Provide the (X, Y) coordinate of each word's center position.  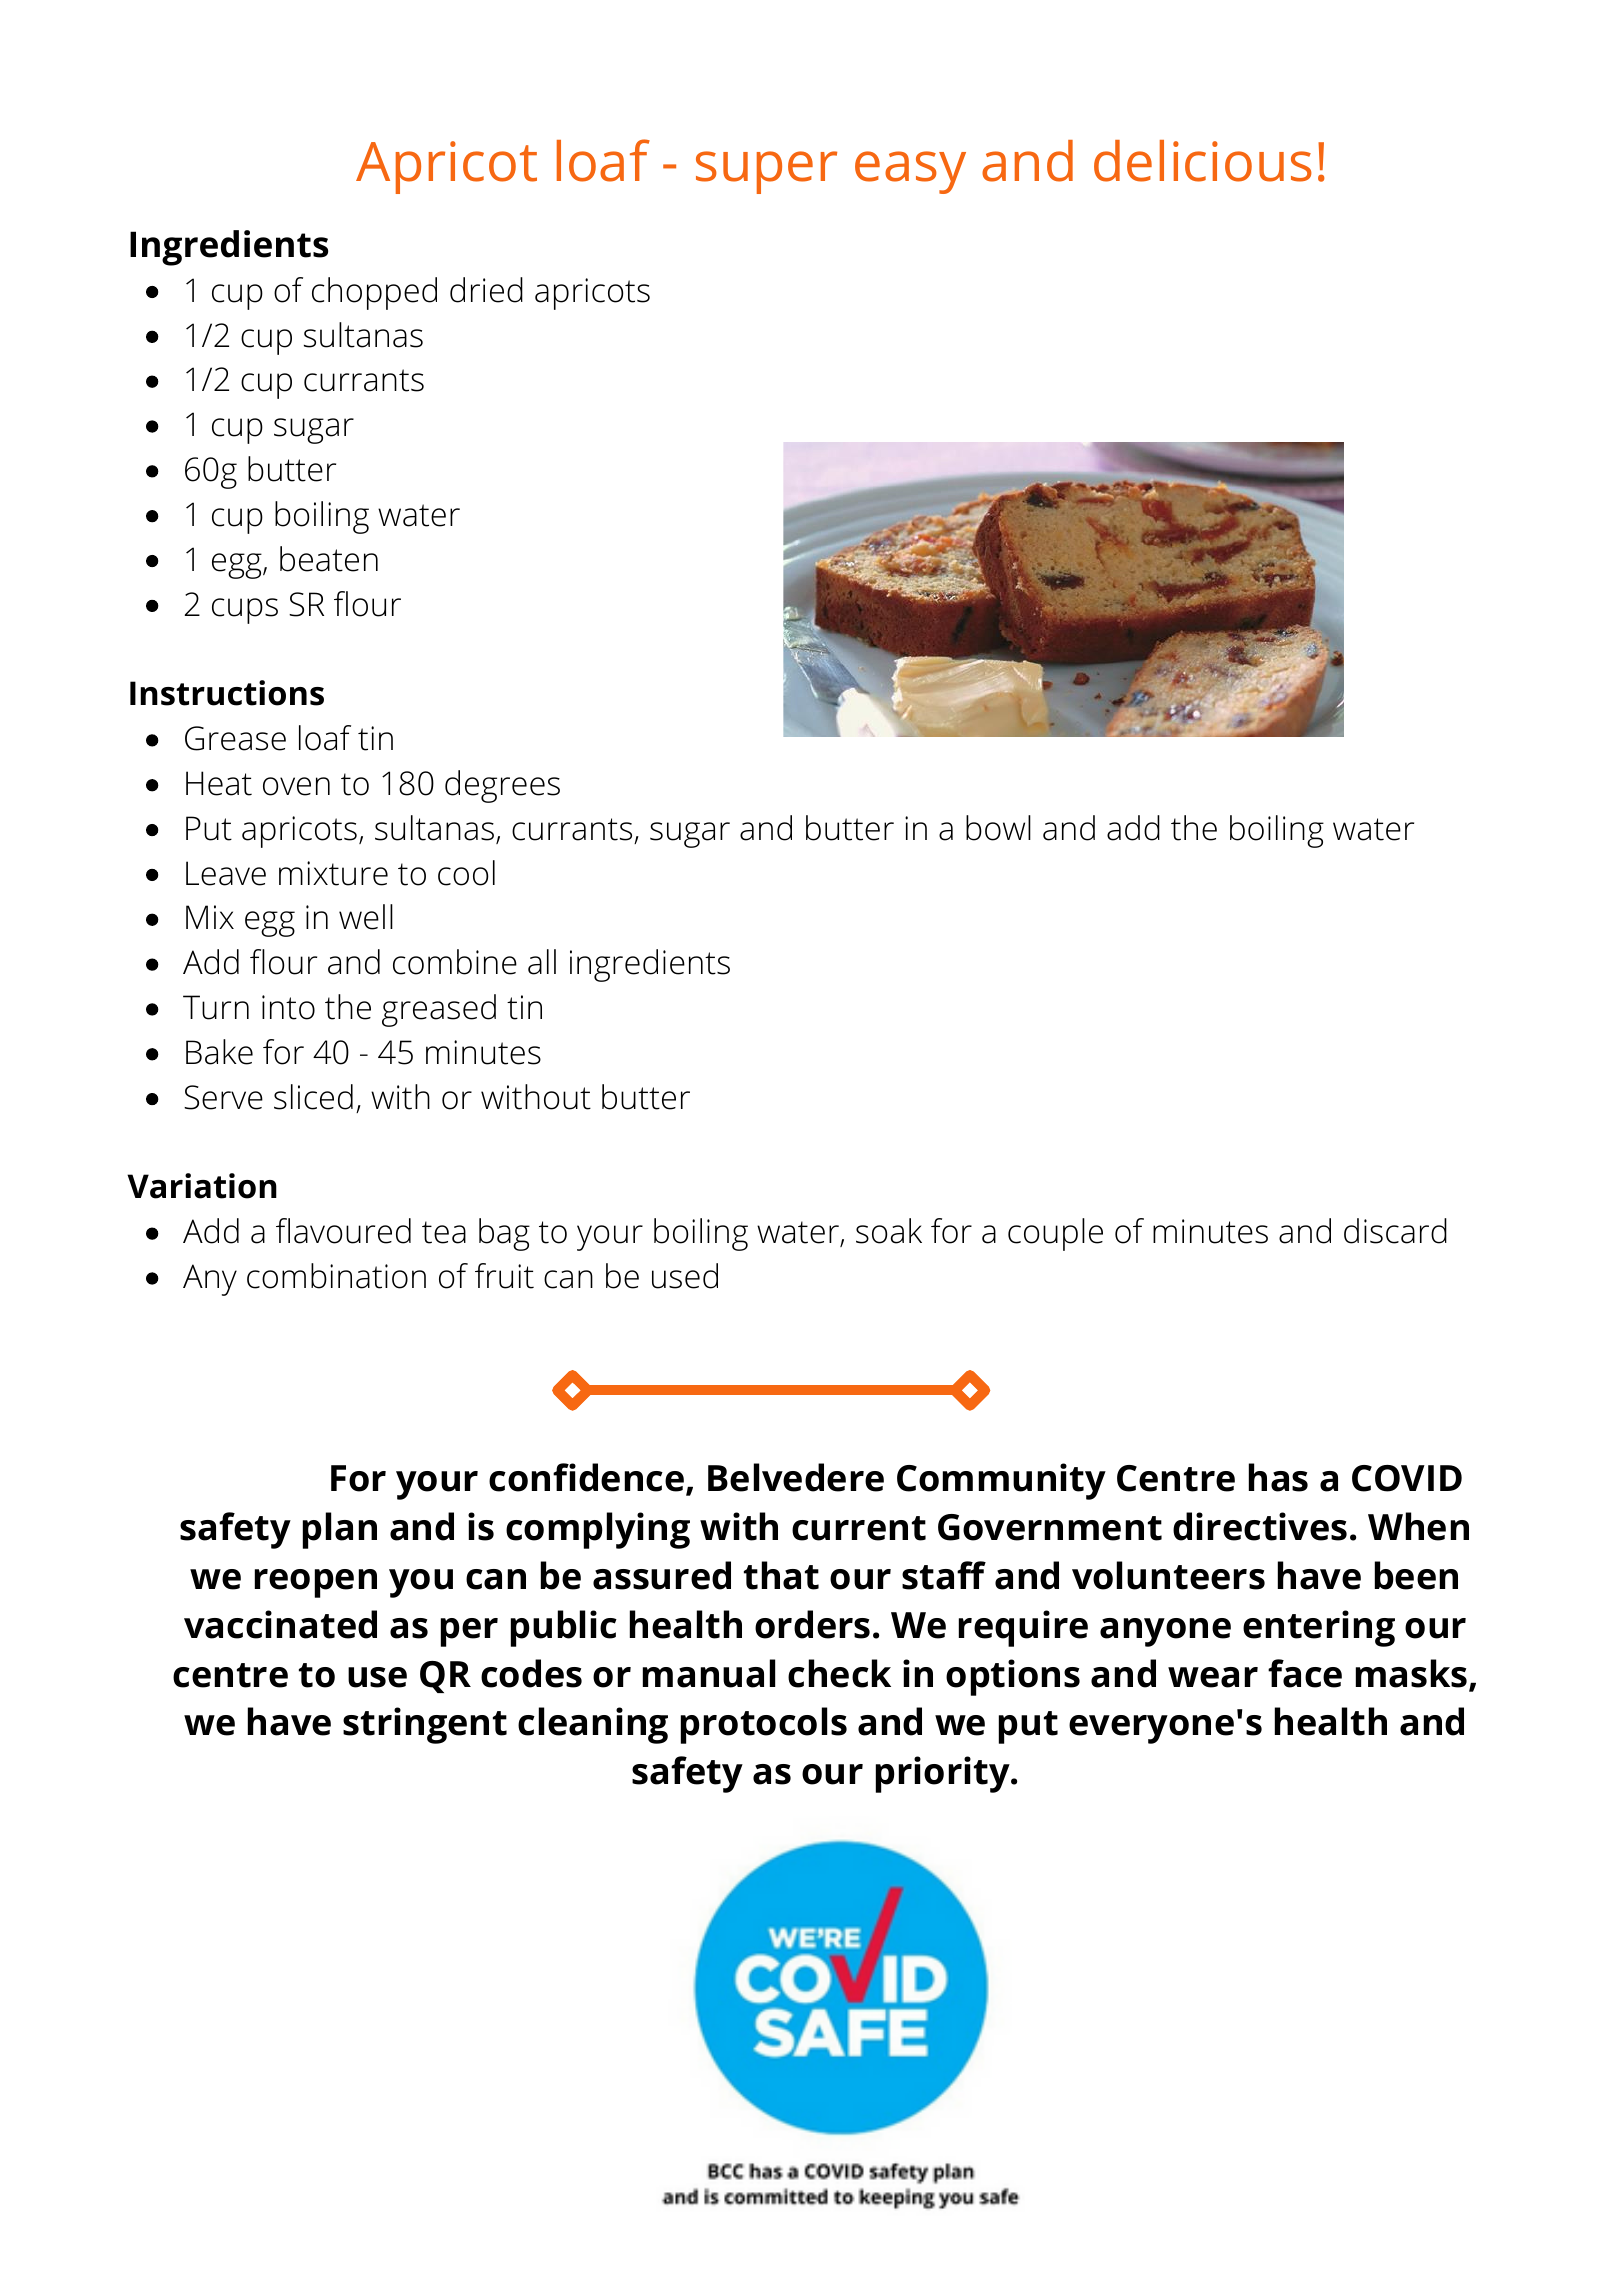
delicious (1203, 161)
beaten (329, 559)
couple (1055, 1234)
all (542, 962)
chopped (374, 293)
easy (910, 172)
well (366, 917)
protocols (764, 1725)
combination (336, 1276)
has (1278, 1477)
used (685, 1276)
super (766, 172)
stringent (425, 1725)
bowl (998, 828)
